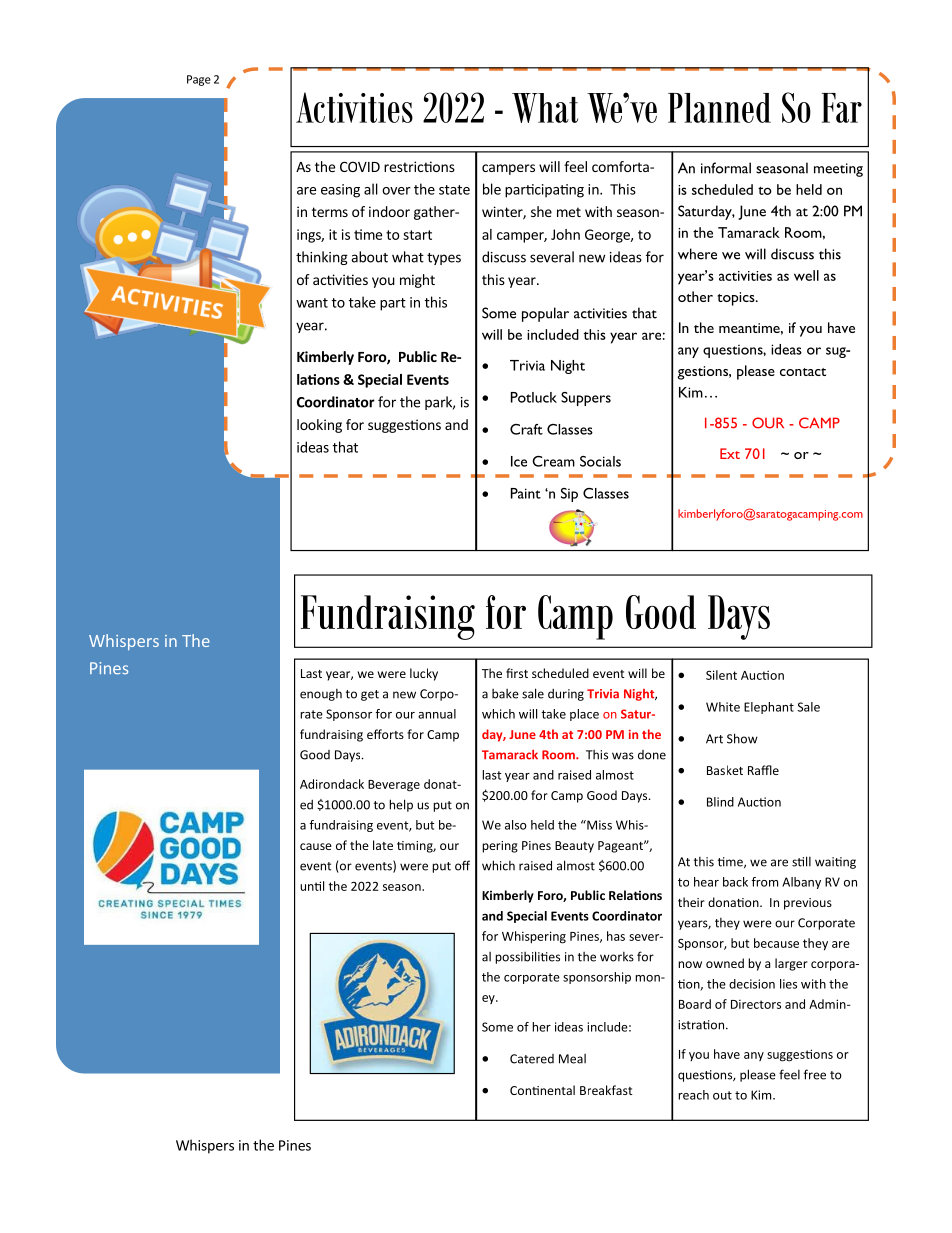 The image size is (952, 1233). What do you see at coordinates (569, 495) in the screenshot?
I see `Sip` at bounding box center [569, 495].
